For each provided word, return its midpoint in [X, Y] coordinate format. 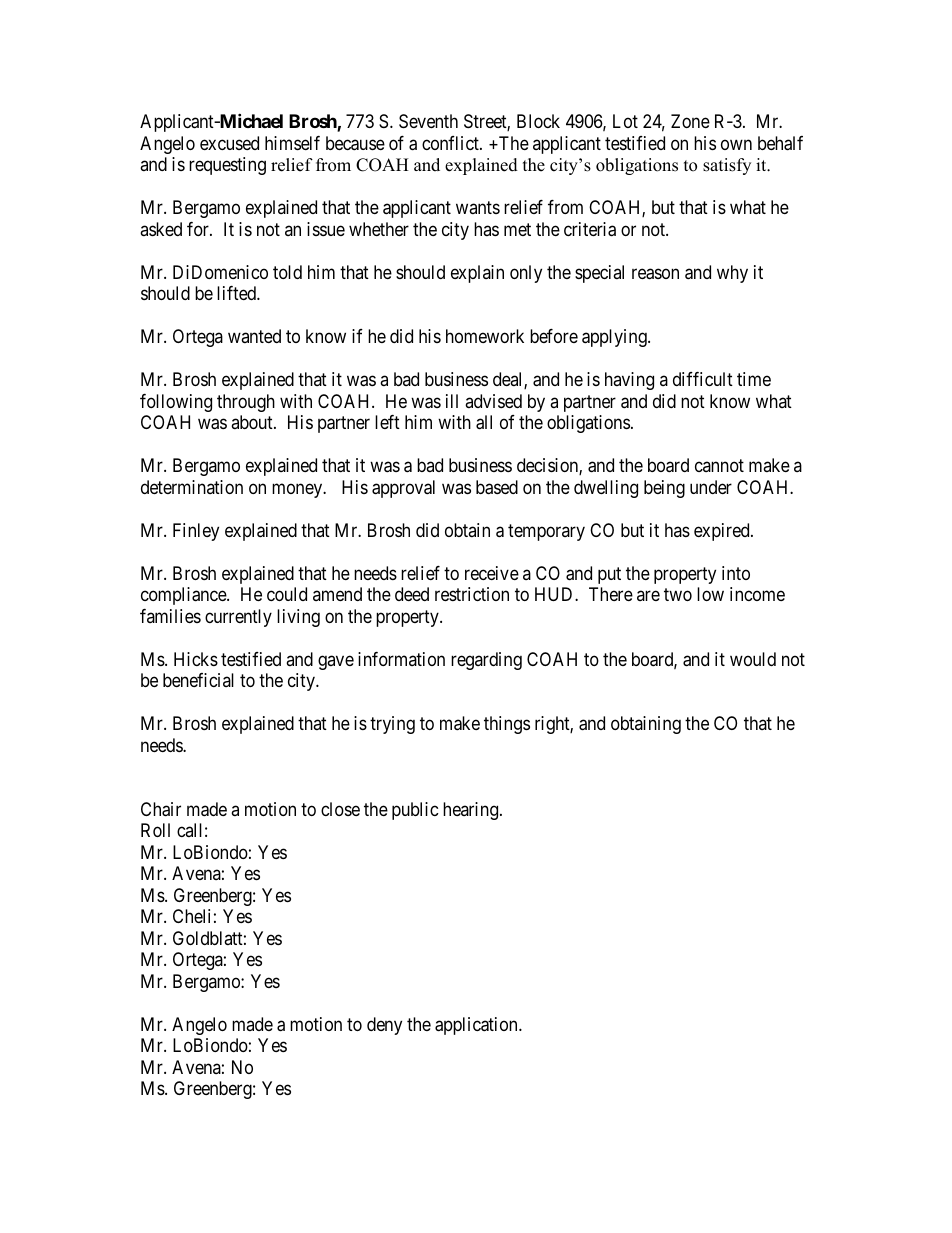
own [736, 144]
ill [452, 401]
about [253, 422]
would [753, 659]
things [507, 725]
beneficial [198, 680]
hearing [472, 811]
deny [384, 1026]
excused [229, 143]
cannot [719, 465]
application [477, 1026]
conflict [451, 143]
